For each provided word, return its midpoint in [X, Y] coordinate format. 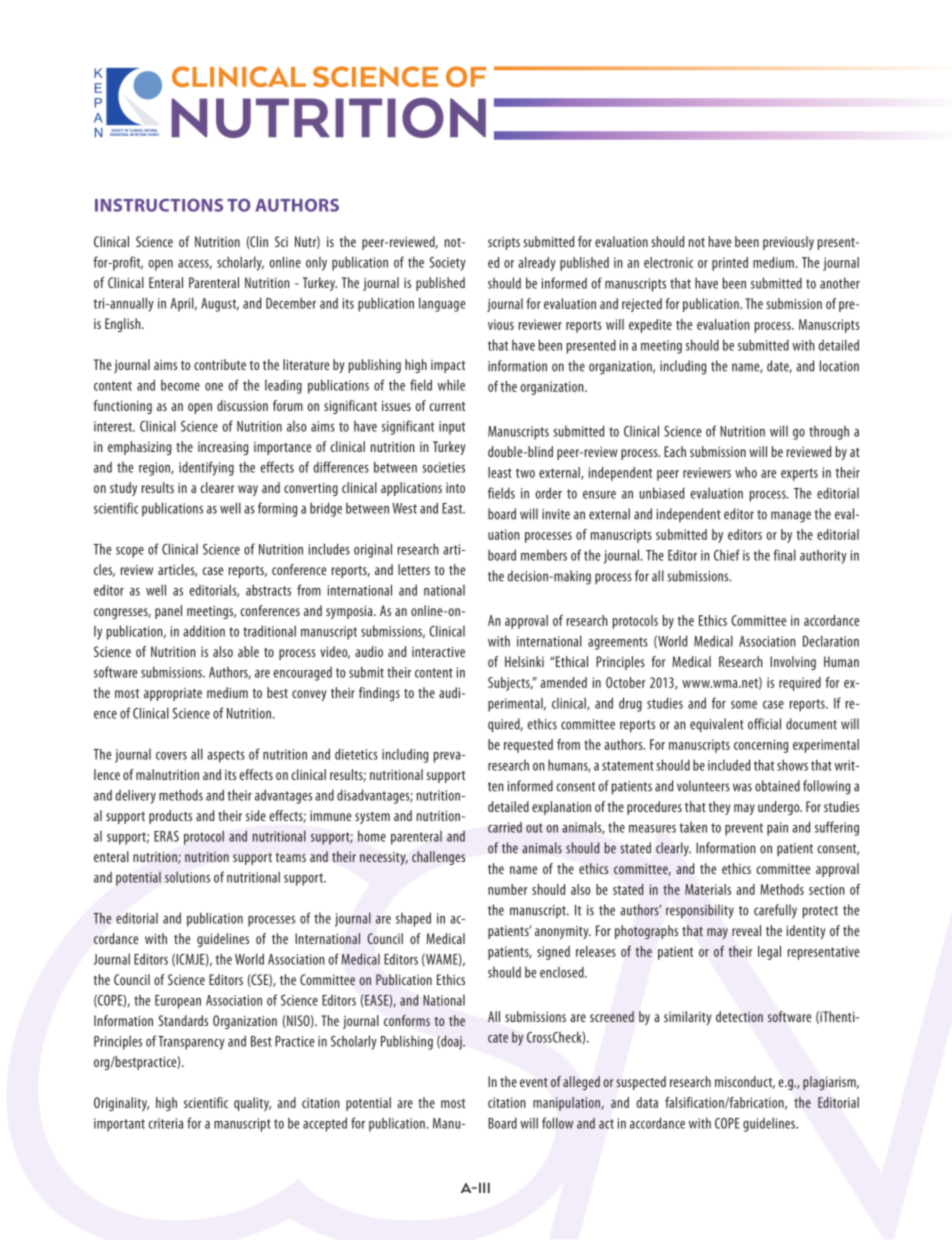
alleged [581, 1083]
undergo [780, 808]
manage [791, 517]
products [170, 817]
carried [505, 827]
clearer [217, 487]
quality [252, 1104]
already [537, 264]
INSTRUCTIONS [159, 205]
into [455, 488]
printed [730, 264]
